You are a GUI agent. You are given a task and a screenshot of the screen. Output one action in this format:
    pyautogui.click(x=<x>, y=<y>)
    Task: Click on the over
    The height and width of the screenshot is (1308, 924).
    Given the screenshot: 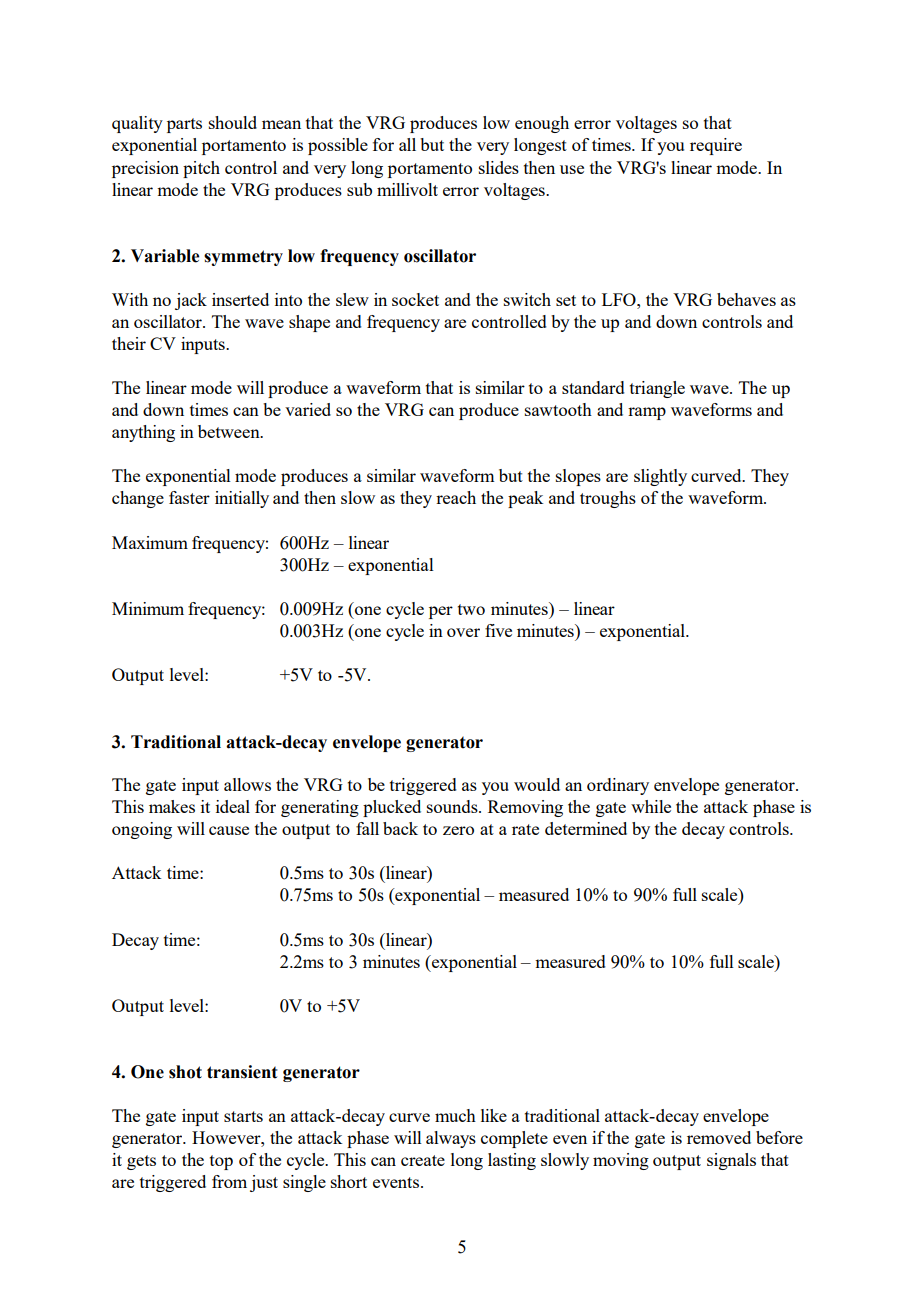 What is the action you would take?
    pyautogui.click(x=463, y=632)
